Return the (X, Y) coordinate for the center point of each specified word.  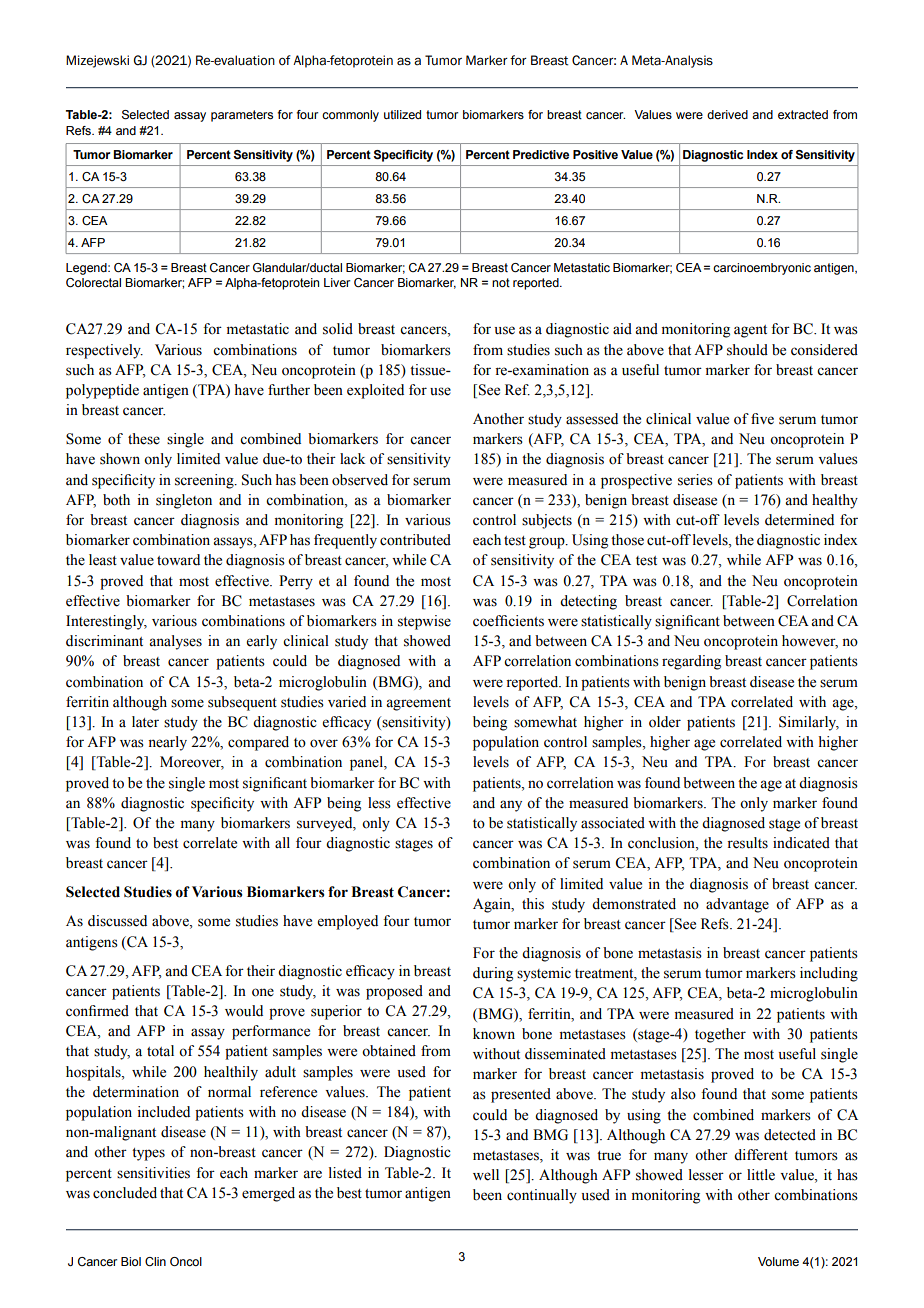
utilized (402, 114)
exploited (375, 391)
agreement (418, 704)
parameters (242, 116)
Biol (131, 1261)
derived (727, 114)
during (493, 974)
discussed (117, 921)
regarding (691, 662)
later (145, 722)
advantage (737, 905)
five (762, 419)
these (144, 439)
